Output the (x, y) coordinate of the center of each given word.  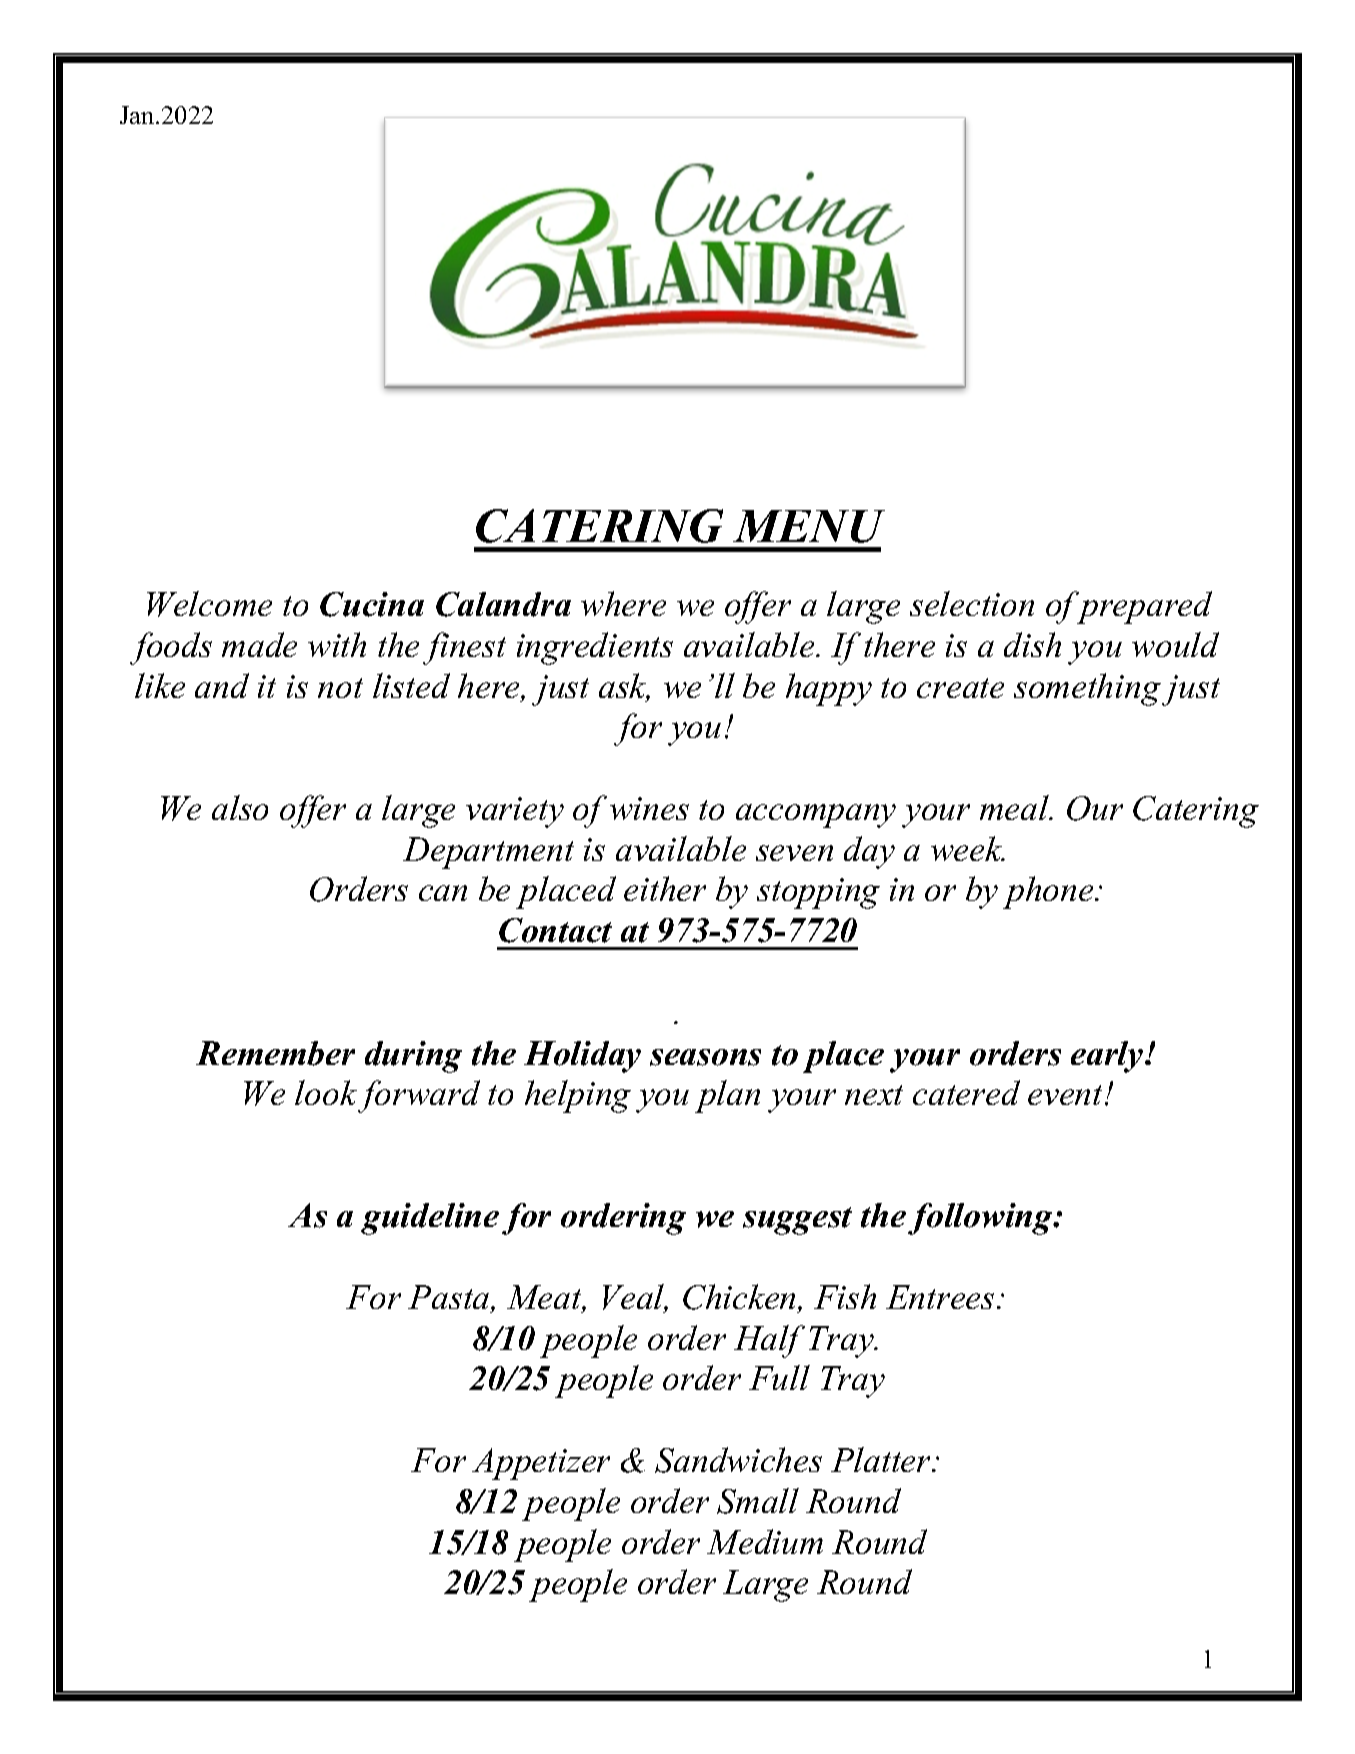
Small (758, 1501)
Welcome (209, 604)
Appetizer (541, 1464)
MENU (809, 526)
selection (972, 603)
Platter (882, 1459)
